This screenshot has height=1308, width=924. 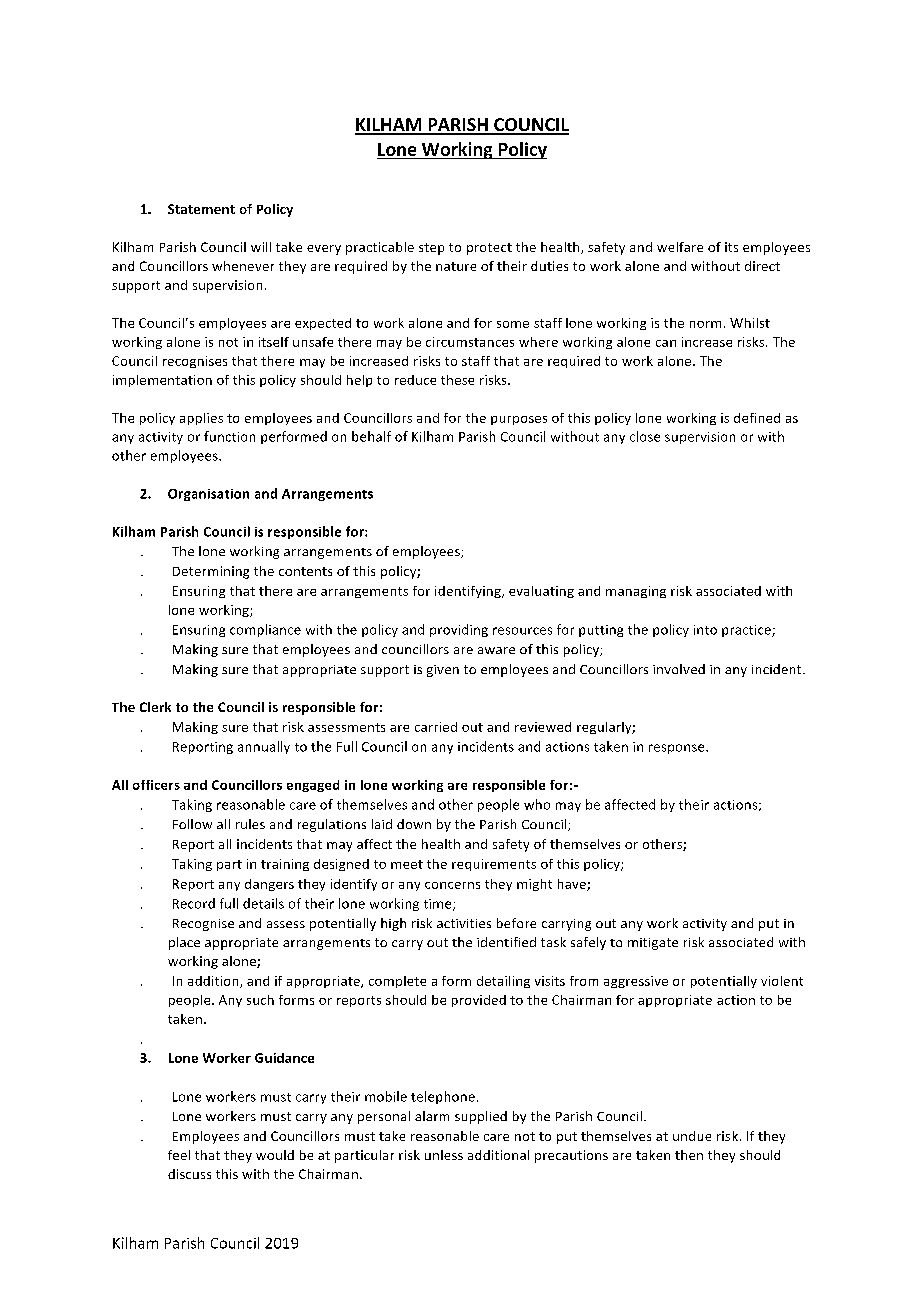 I want to click on mitigate, so click(x=653, y=944).
